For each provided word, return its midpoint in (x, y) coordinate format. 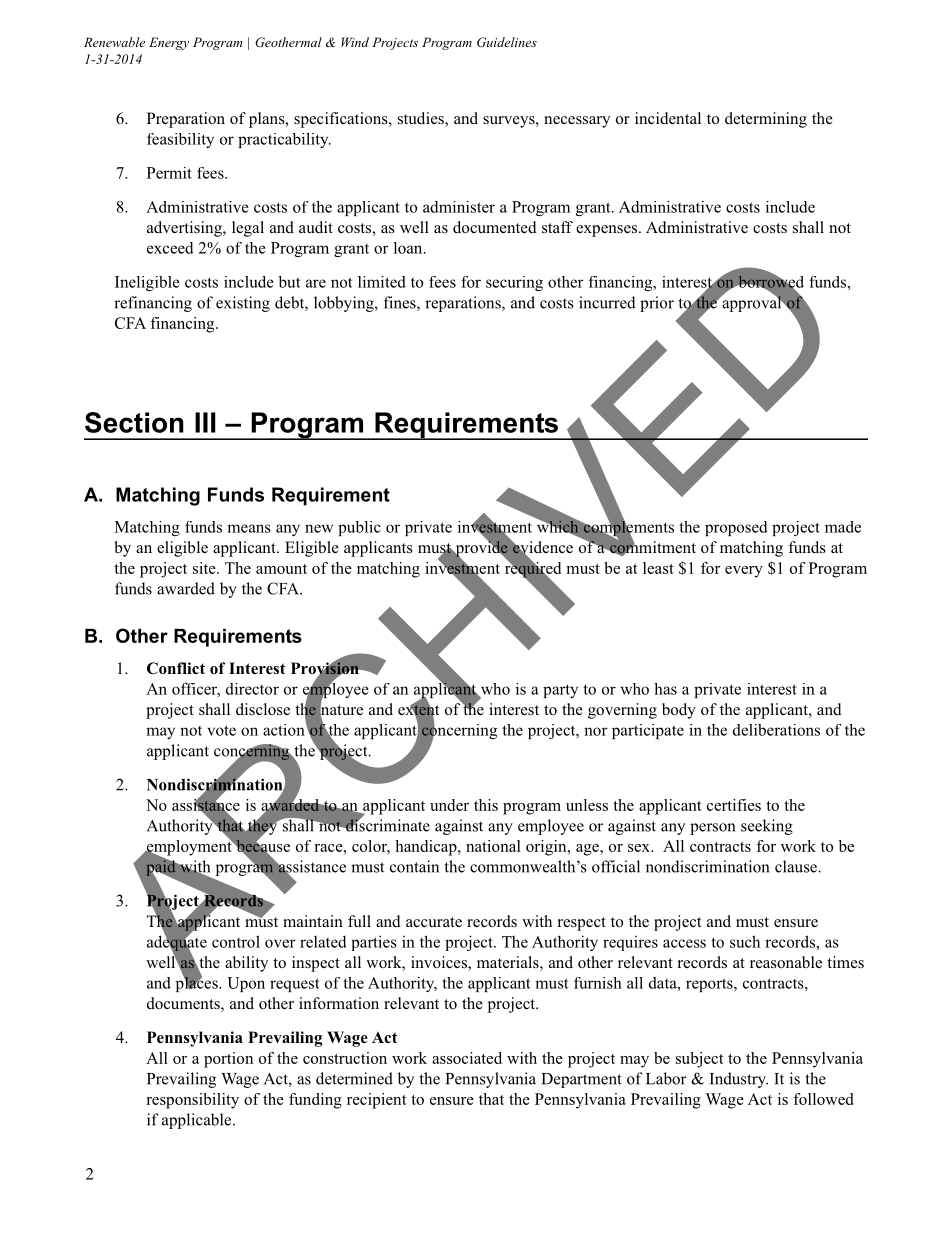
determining (766, 120)
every (744, 572)
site (205, 568)
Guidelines (507, 42)
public (359, 528)
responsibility (192, 1101)
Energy (169, 43)
